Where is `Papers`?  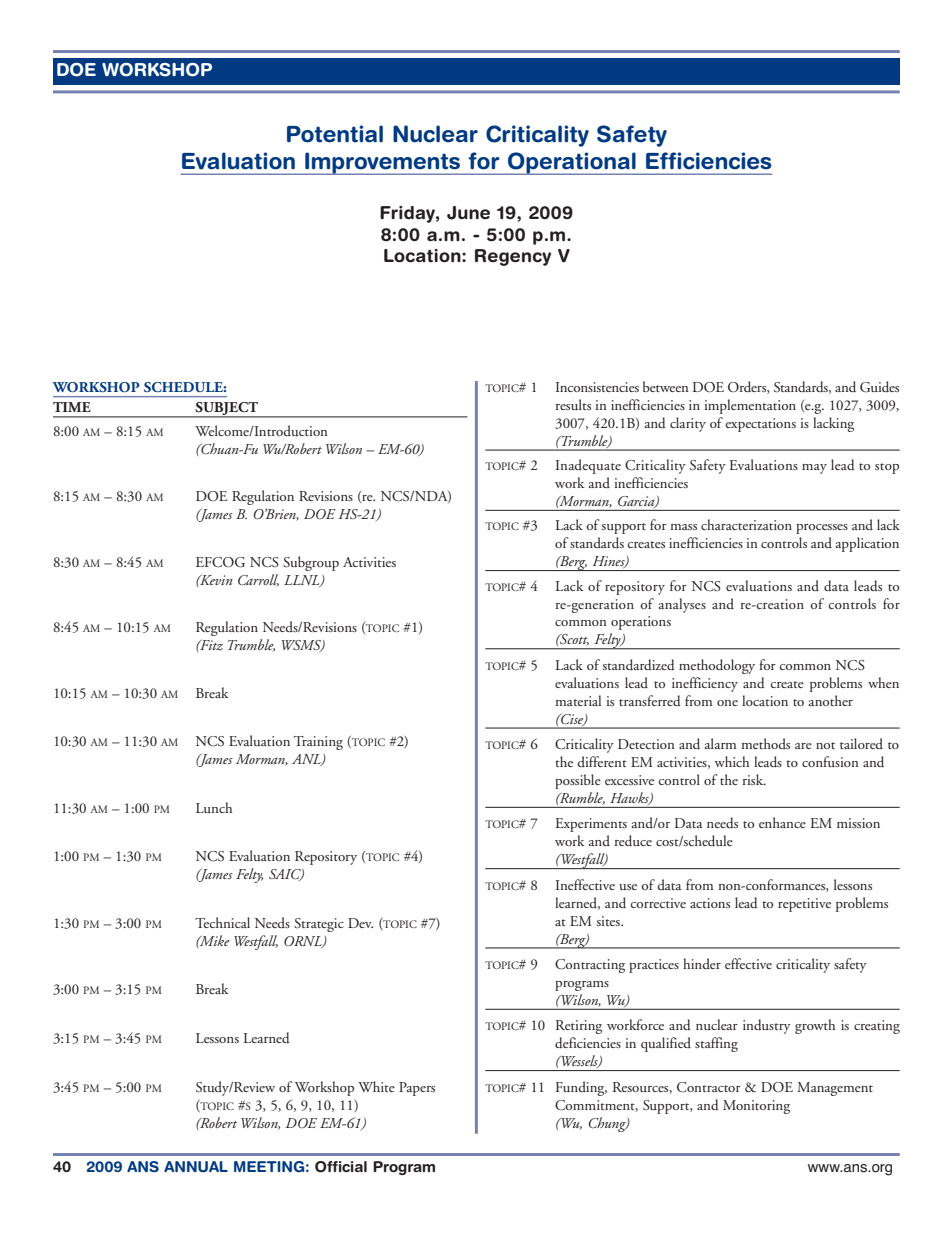
Papers is located at coordinates (417, 1089).
